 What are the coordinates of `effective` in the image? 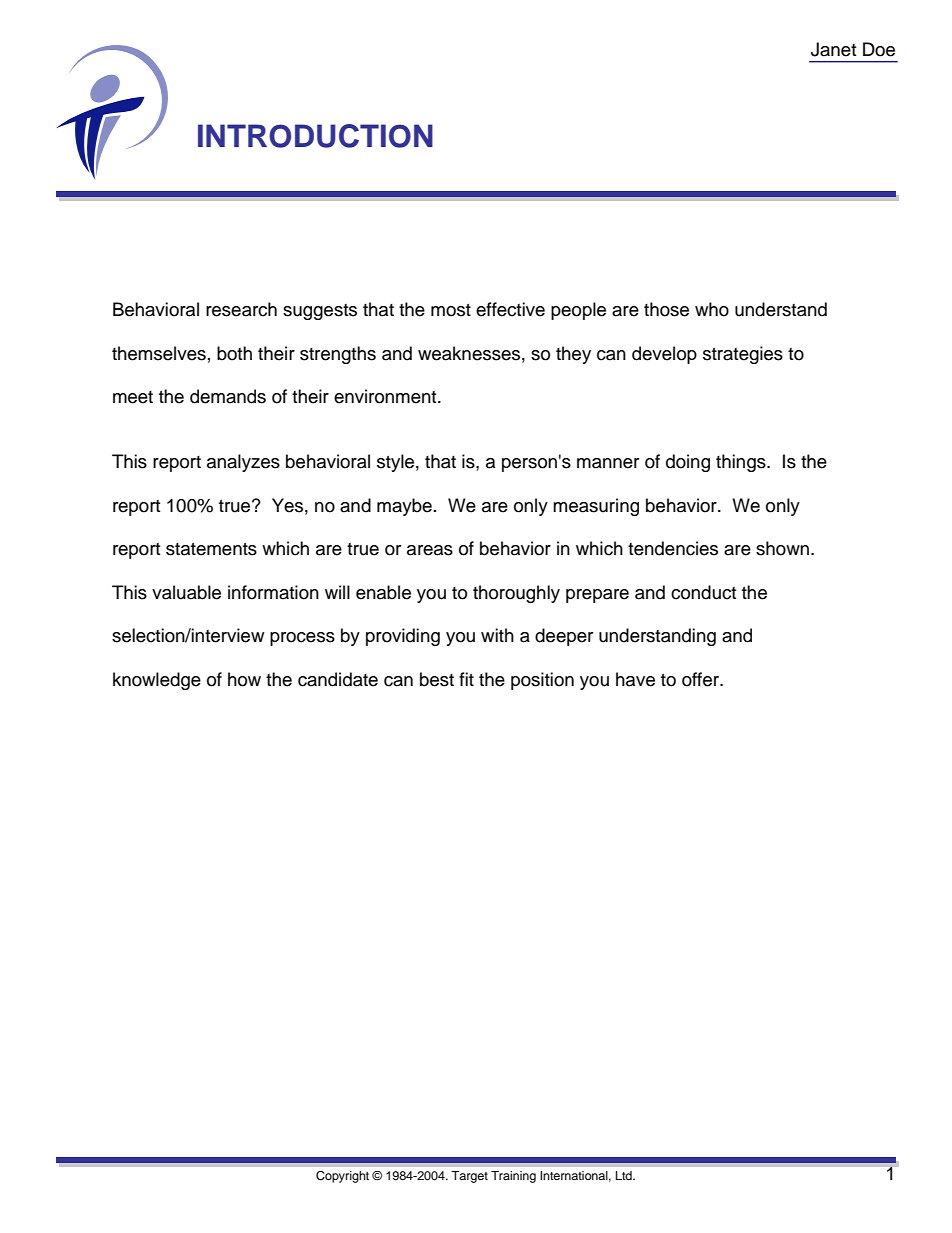 It's located at (510, 309).
